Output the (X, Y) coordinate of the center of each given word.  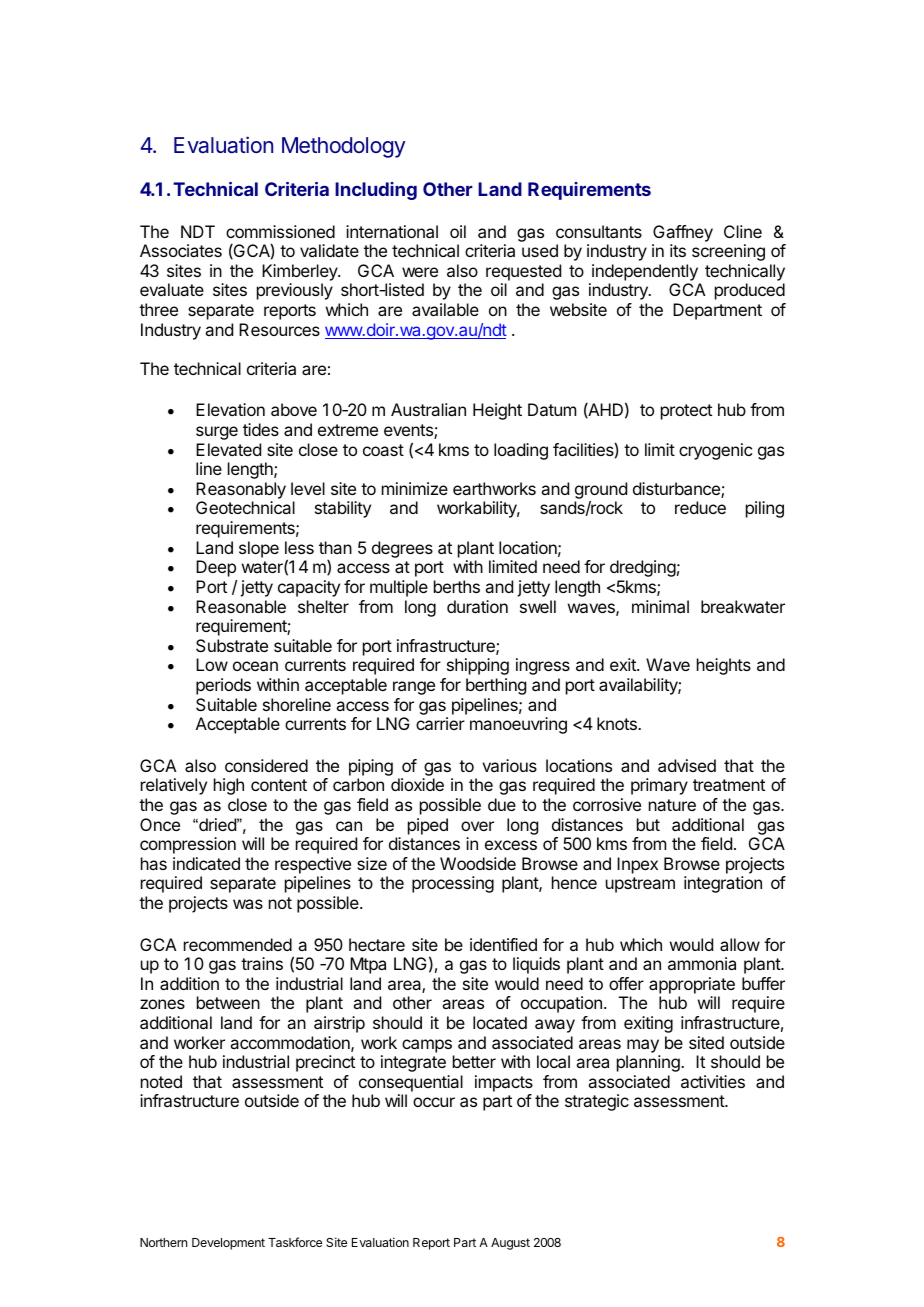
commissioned (280, 231)
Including (376, 191)
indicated (206, 863)
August (510, 1244)
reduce (700, 507)
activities (713, 1081)
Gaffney (683, 233)
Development (228, 1244)
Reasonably (241, 492)
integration (723, 884)
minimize (415, 488)
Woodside (478, 863)
